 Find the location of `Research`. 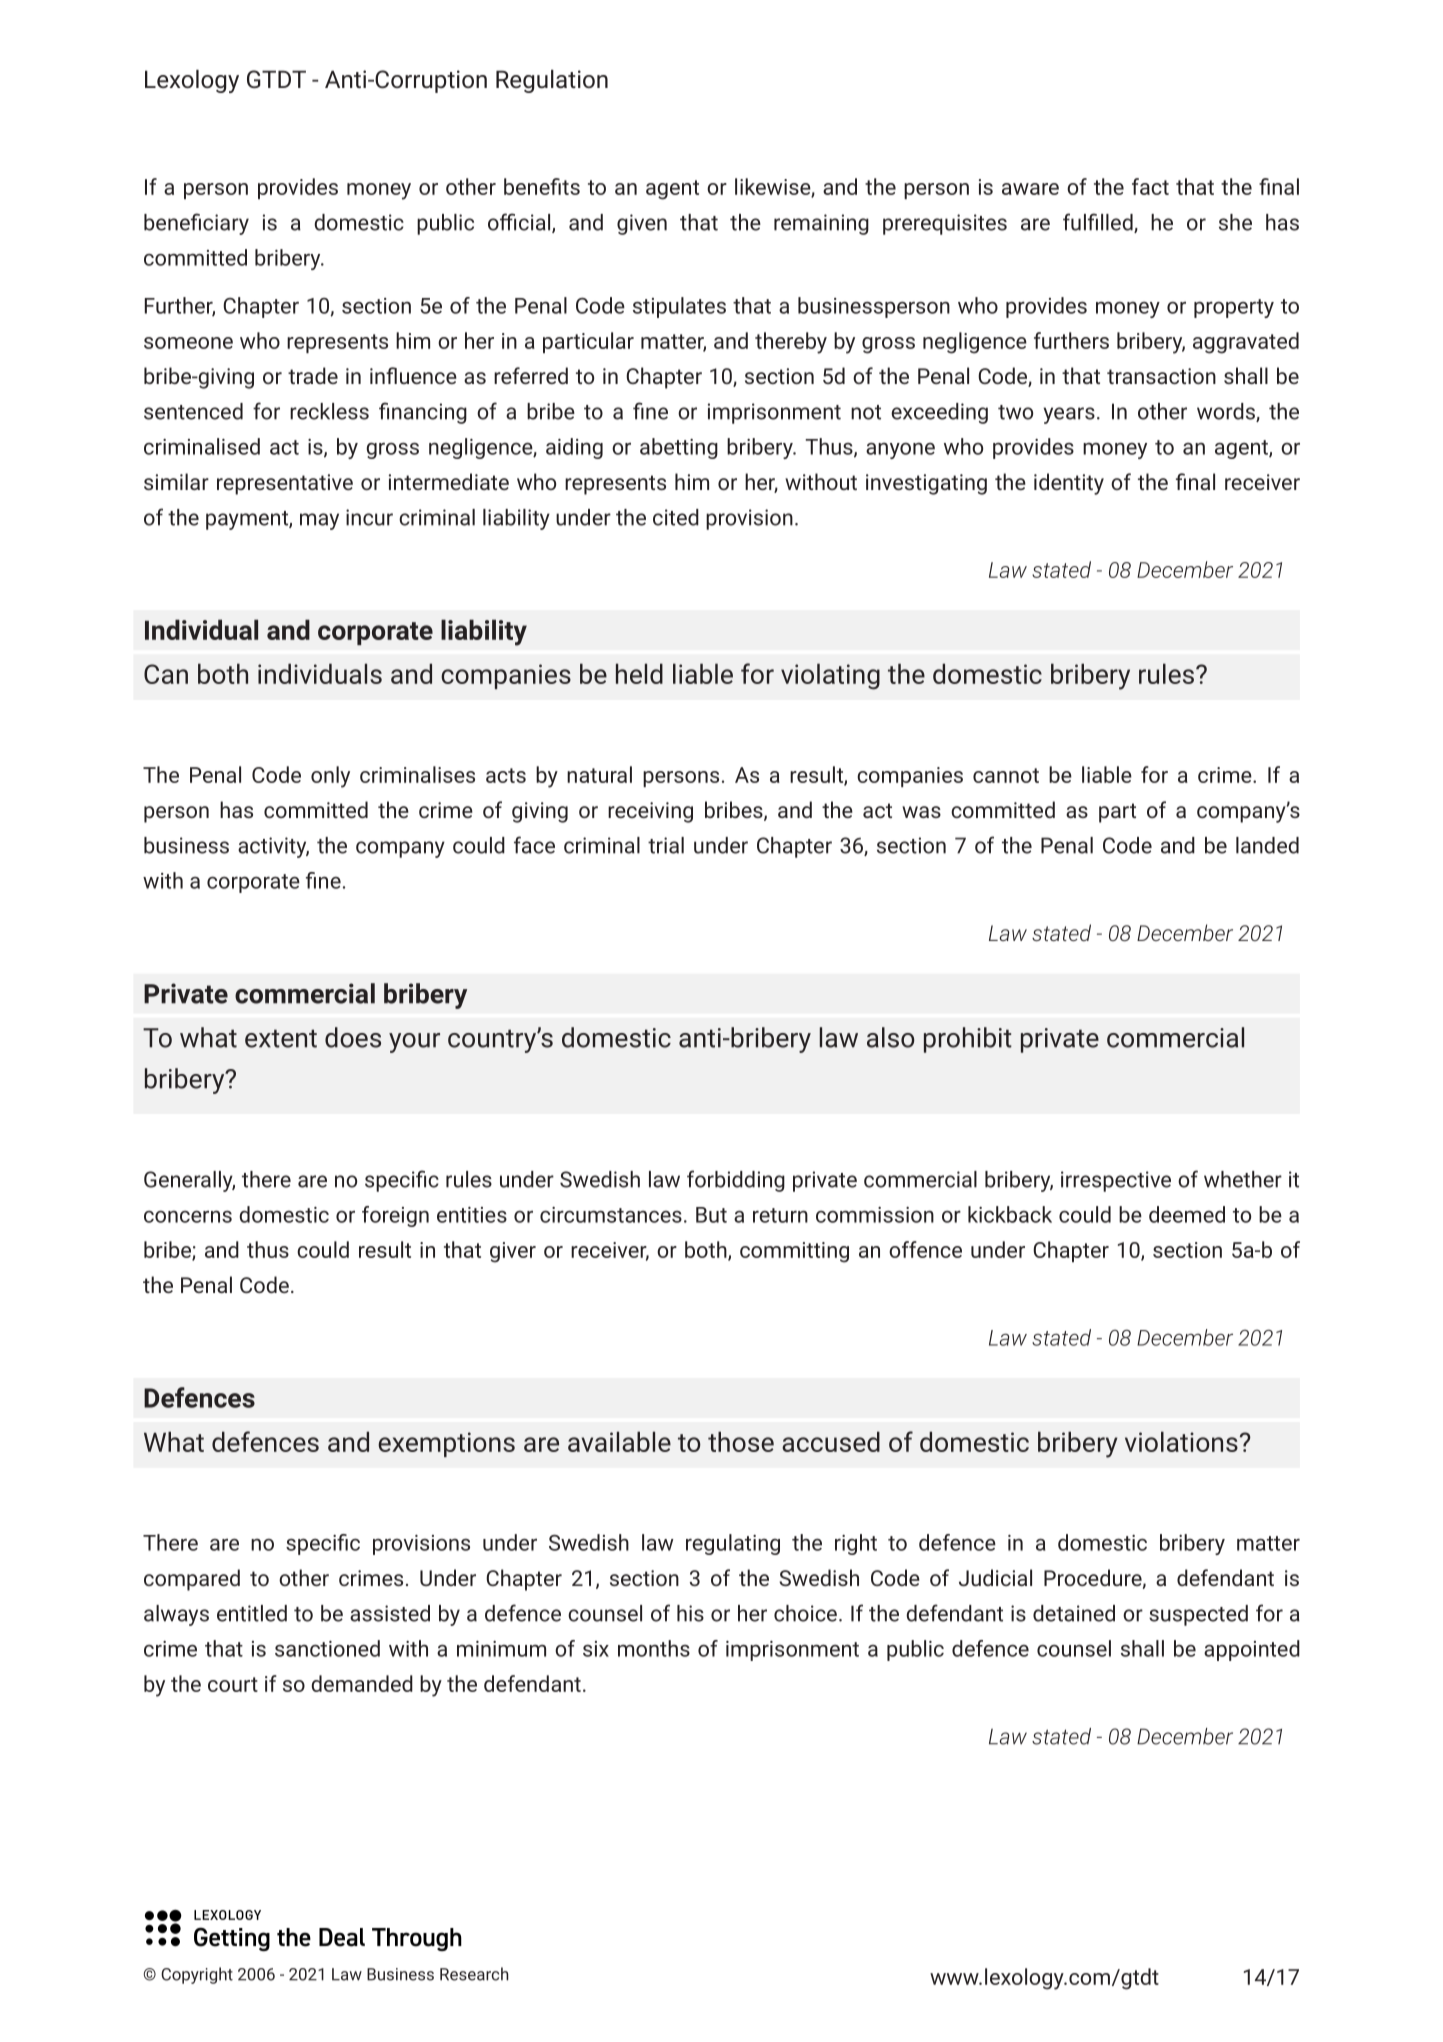

Research is located at coordinates (474, 1974).
